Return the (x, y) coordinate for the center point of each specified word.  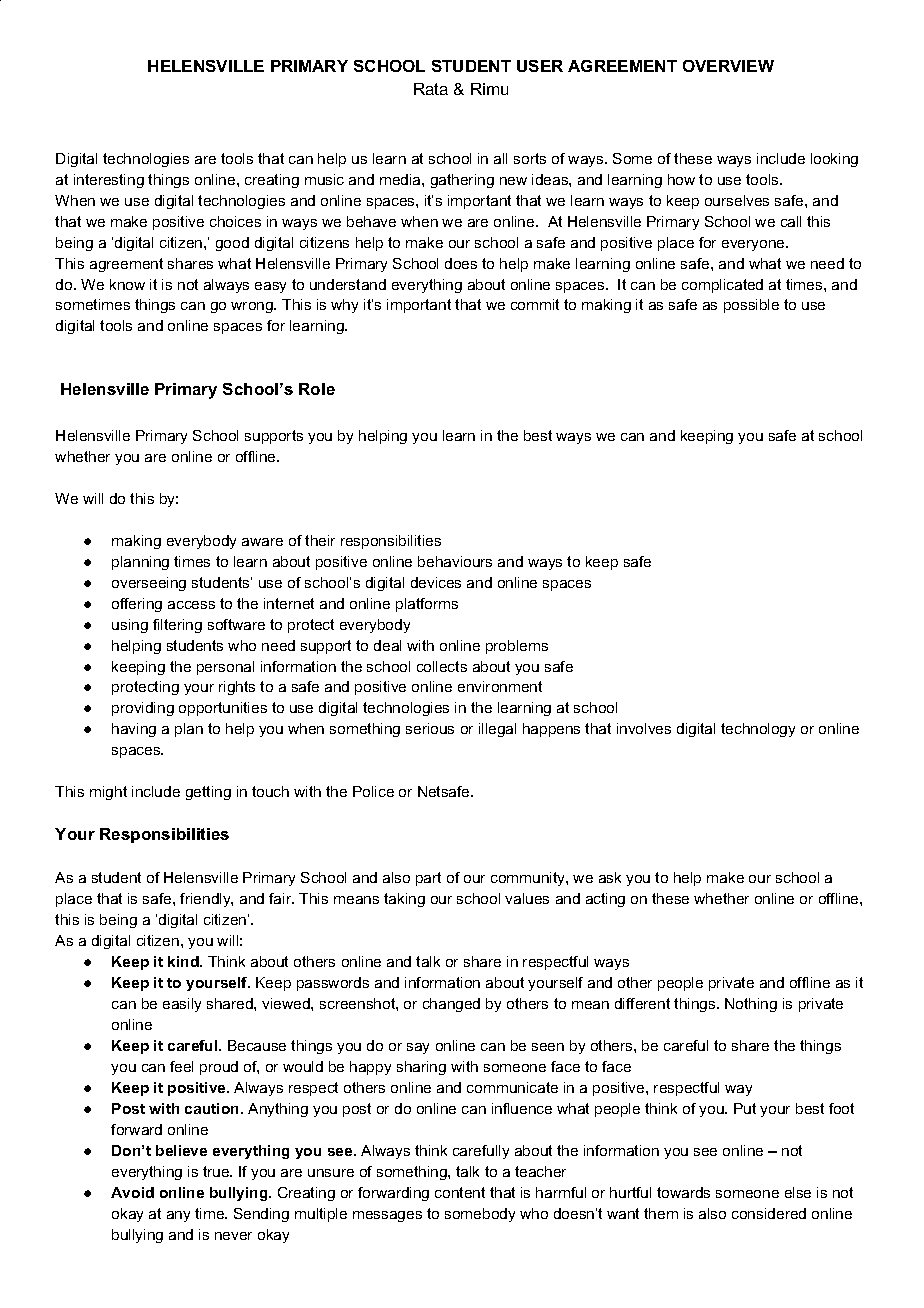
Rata (431, 89)
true (217, 1171)
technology (758, 730)
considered (769, 1213)
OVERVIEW (728, 66)
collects (442, 666)
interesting (109, 181)
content (460, 1192)
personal (225, 668)
